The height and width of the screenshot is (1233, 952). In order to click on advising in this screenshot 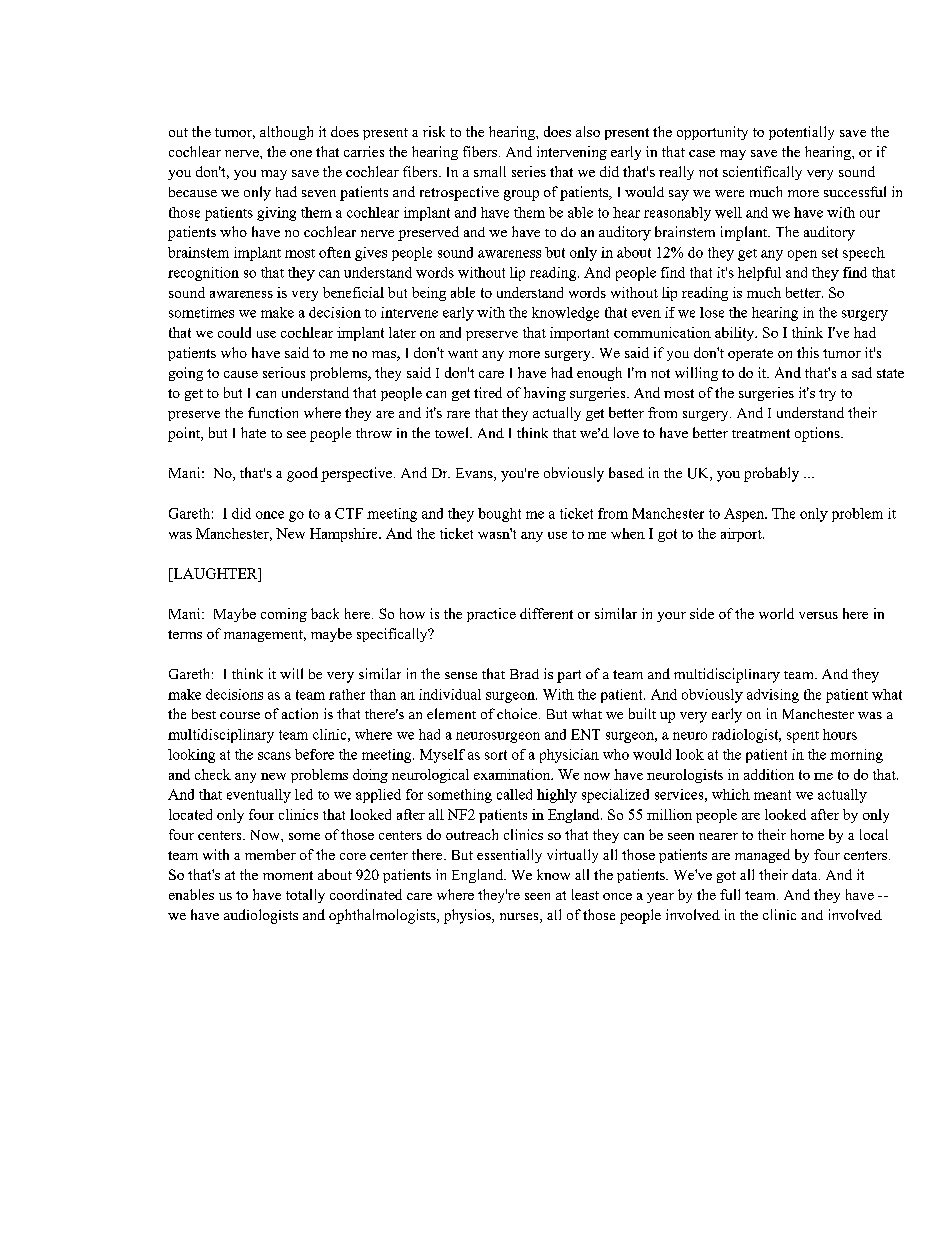, I will do `click(773, 696)`.
